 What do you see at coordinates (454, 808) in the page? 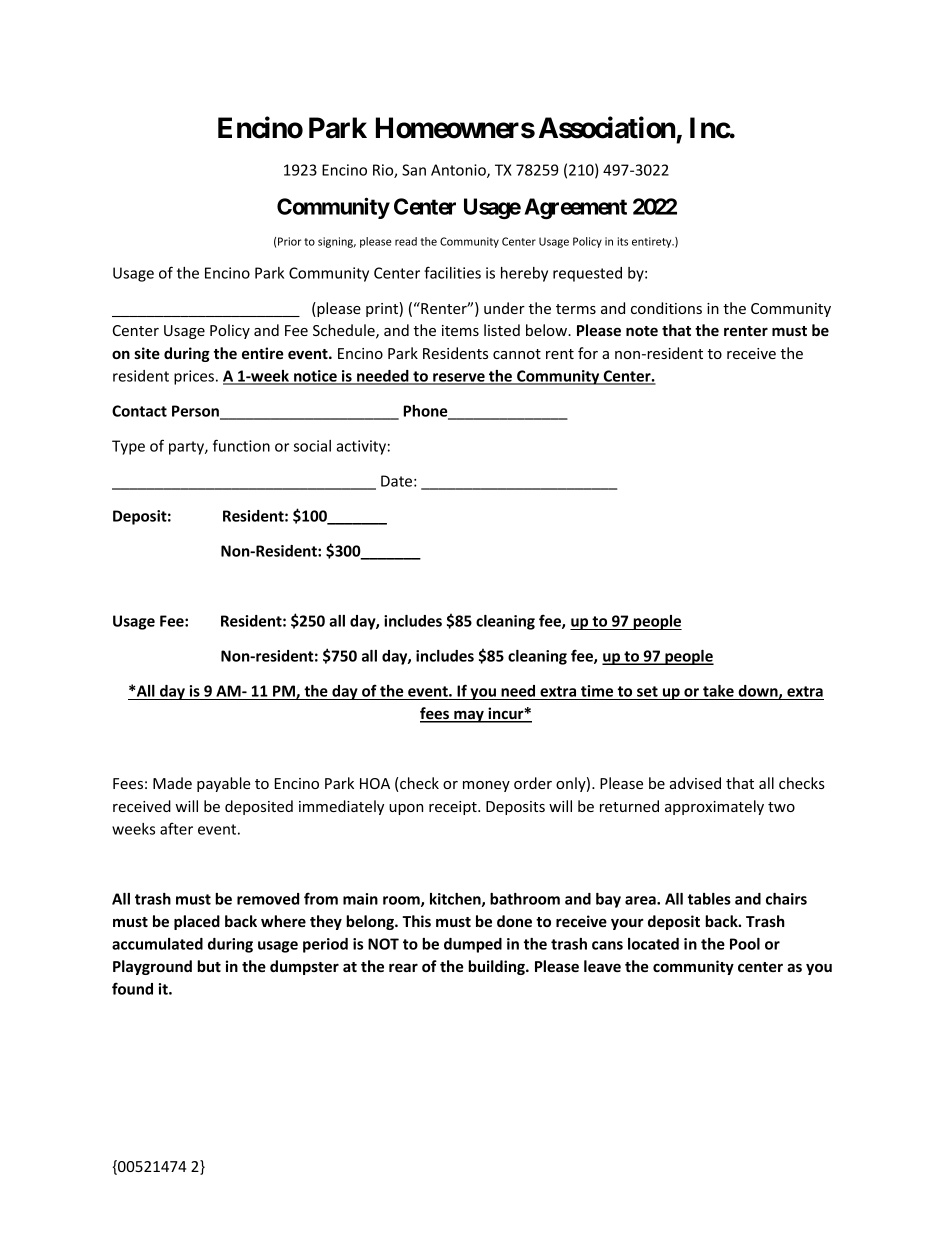
I see `receipt` at bounding box center [454, 808].
